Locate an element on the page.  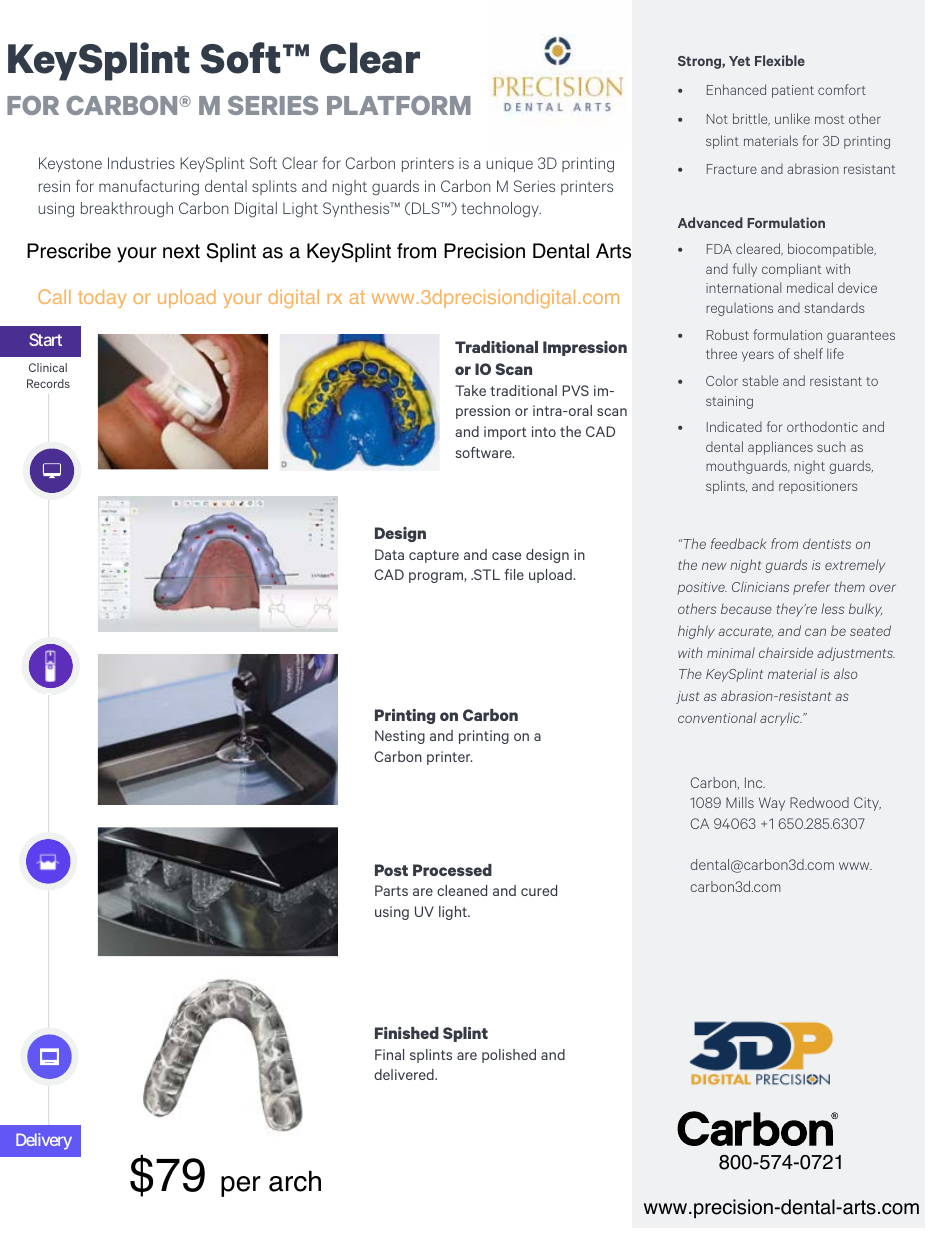
import is located at coordinates (505, 433).
